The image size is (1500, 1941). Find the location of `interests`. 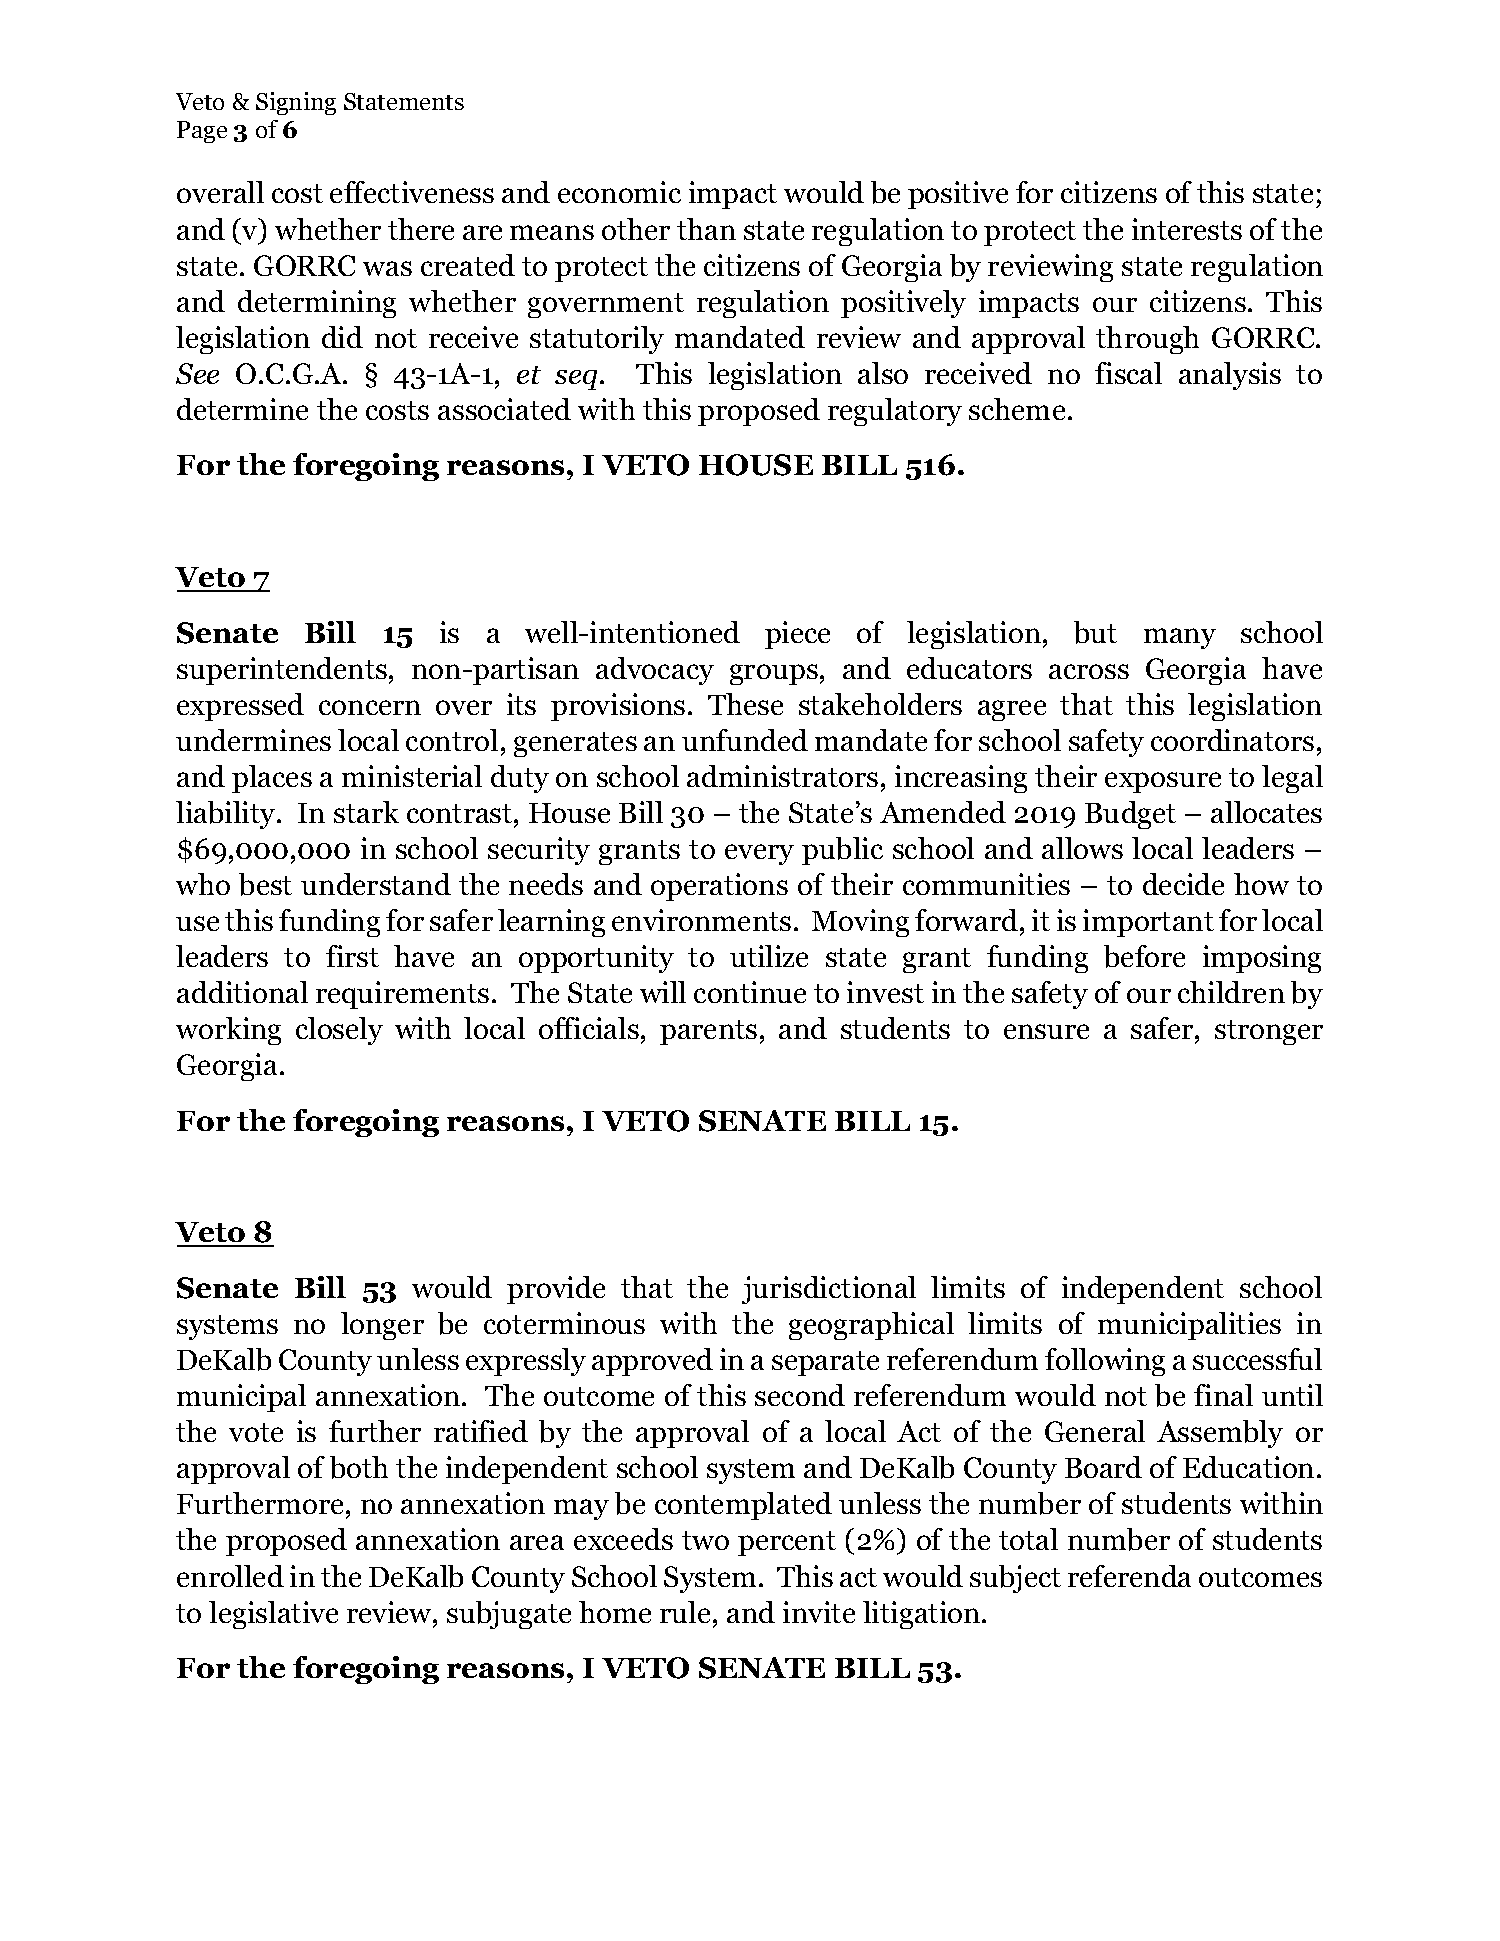

interests is located at coordinates (1187, 229).
